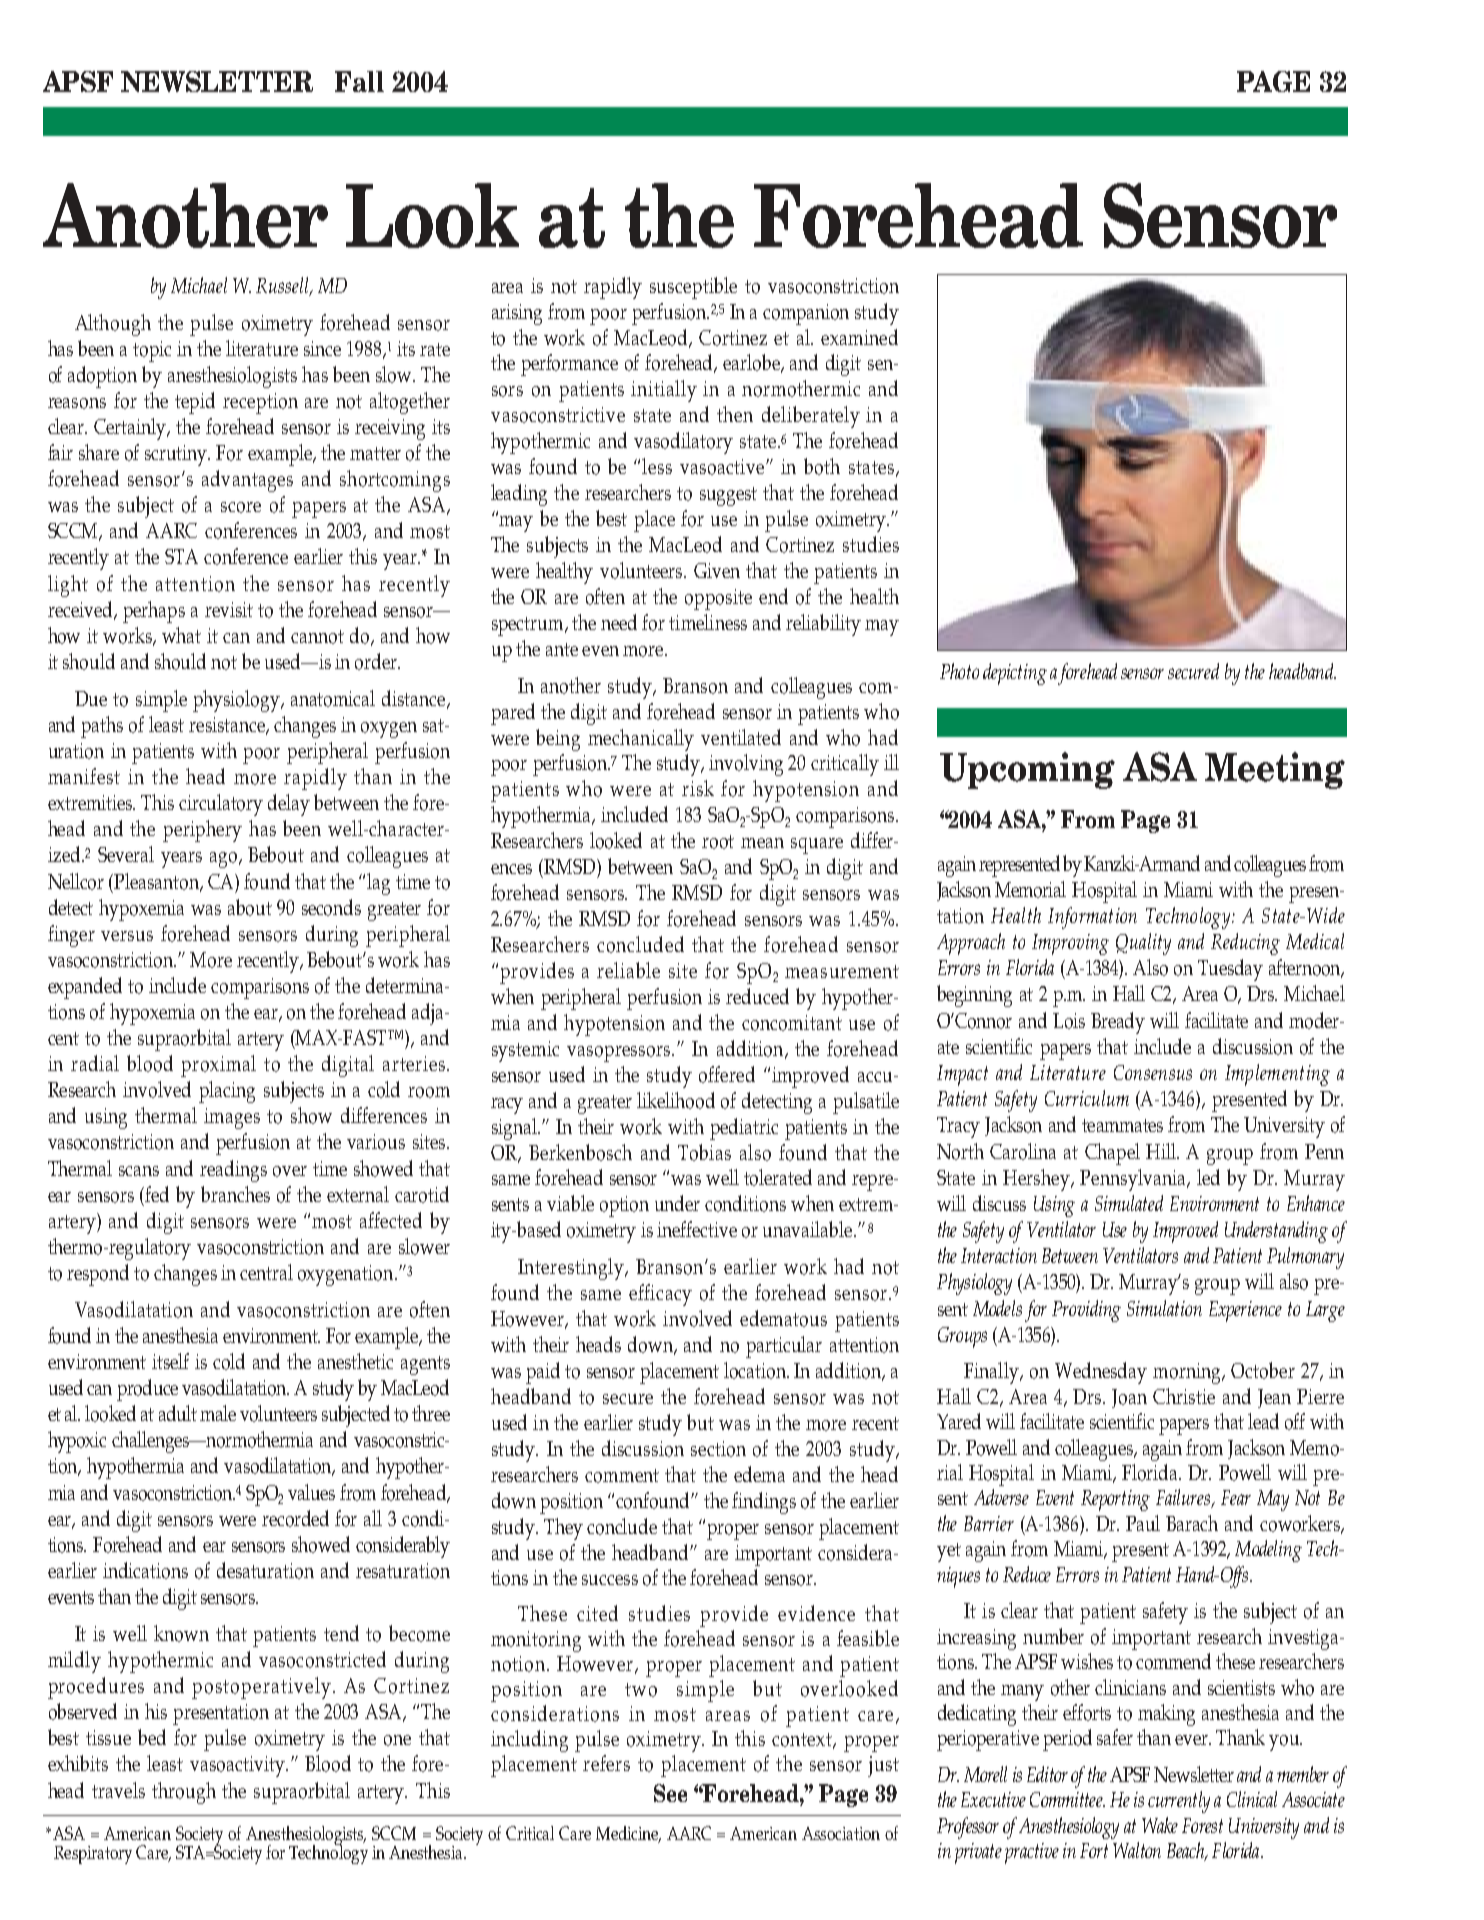 The image size is (1484, 1920). What do you see at coordinates (628, 970) in the page?
I see `reliable` at bounding box center [628, 970].
